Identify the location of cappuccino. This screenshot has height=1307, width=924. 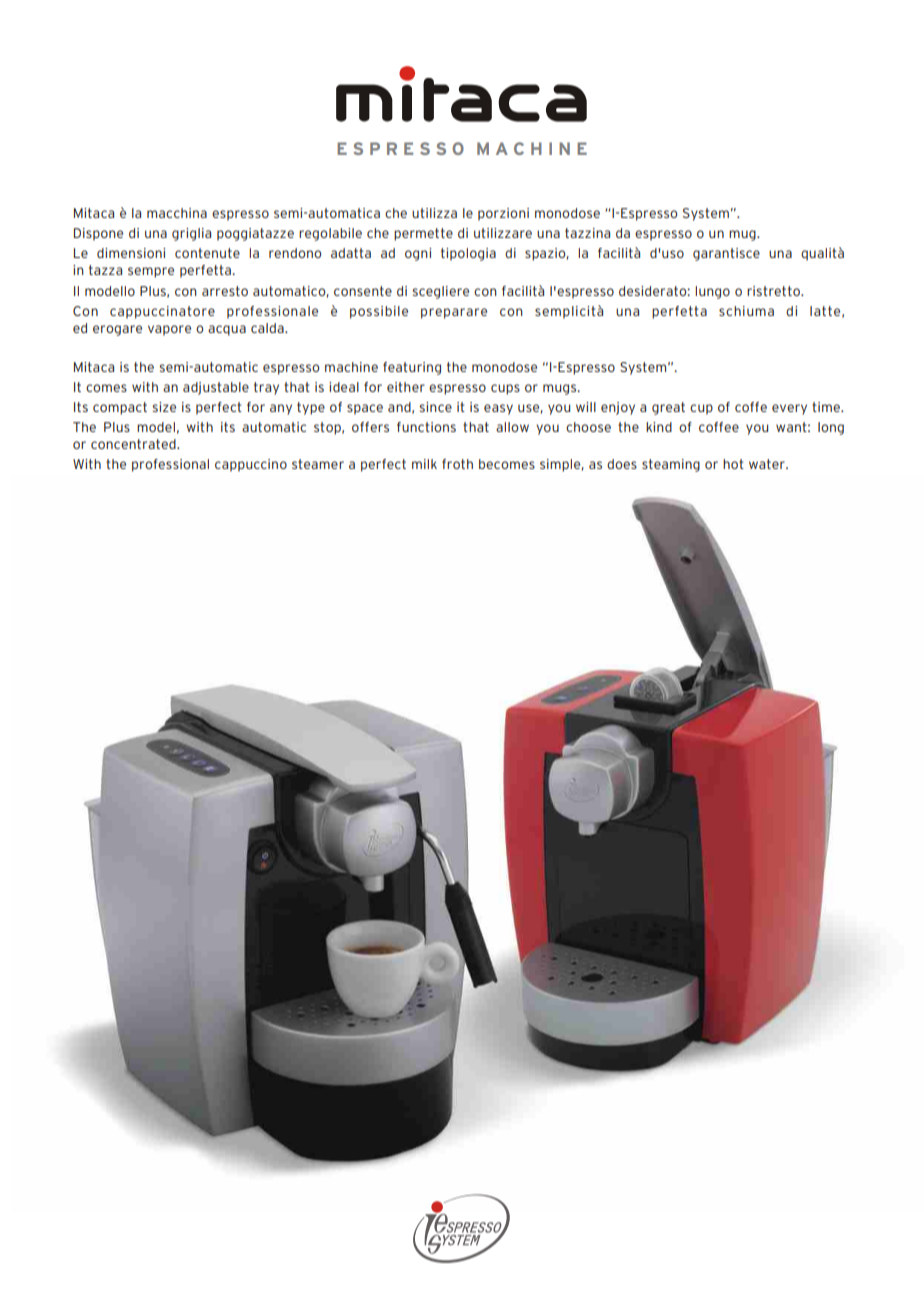
(251, 465).
